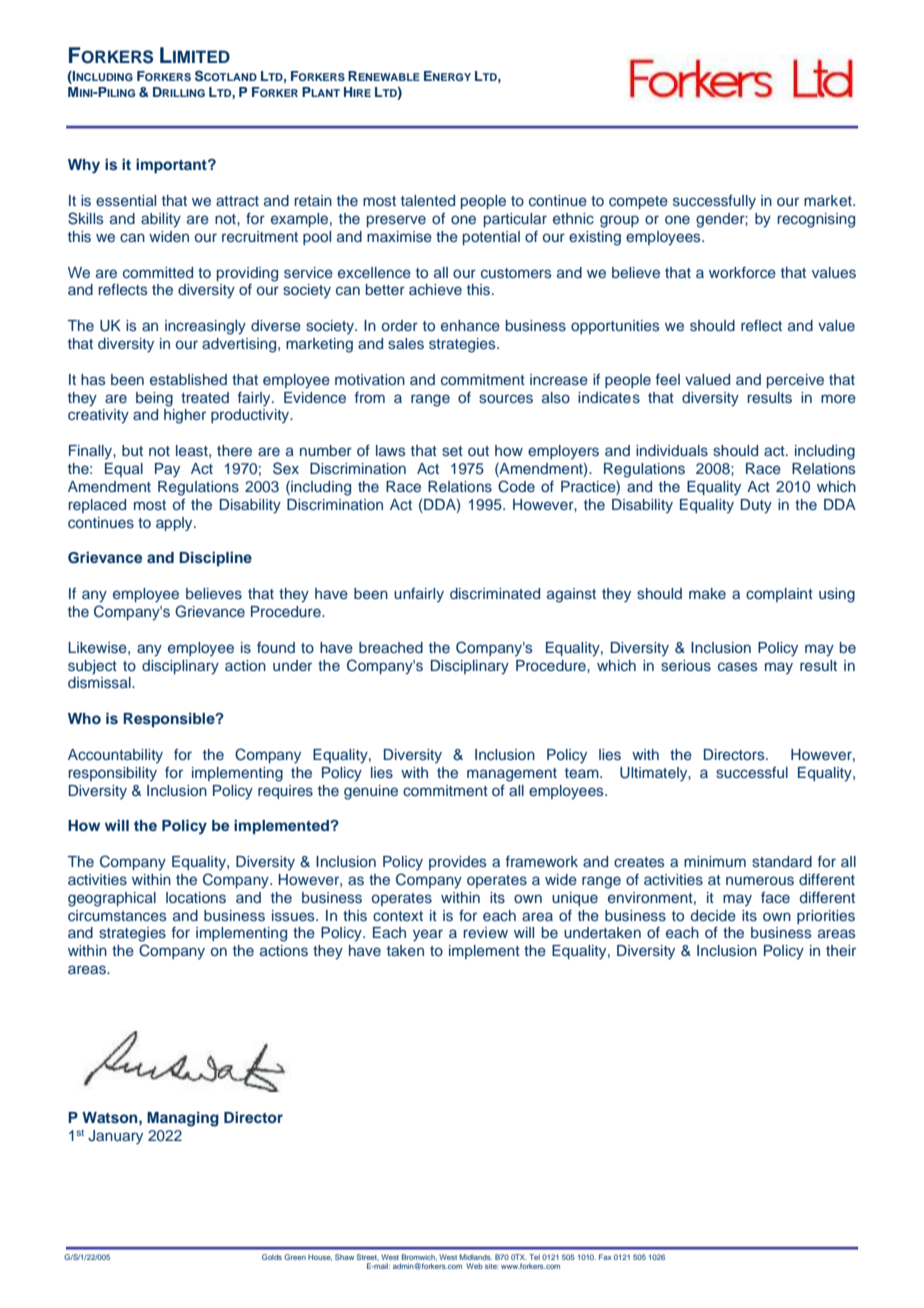 The width and height of the screenshot is (924, 1308). Describe the element at coordinates (476, 1257) in the screenshot. I see `Midlands` at that location.
